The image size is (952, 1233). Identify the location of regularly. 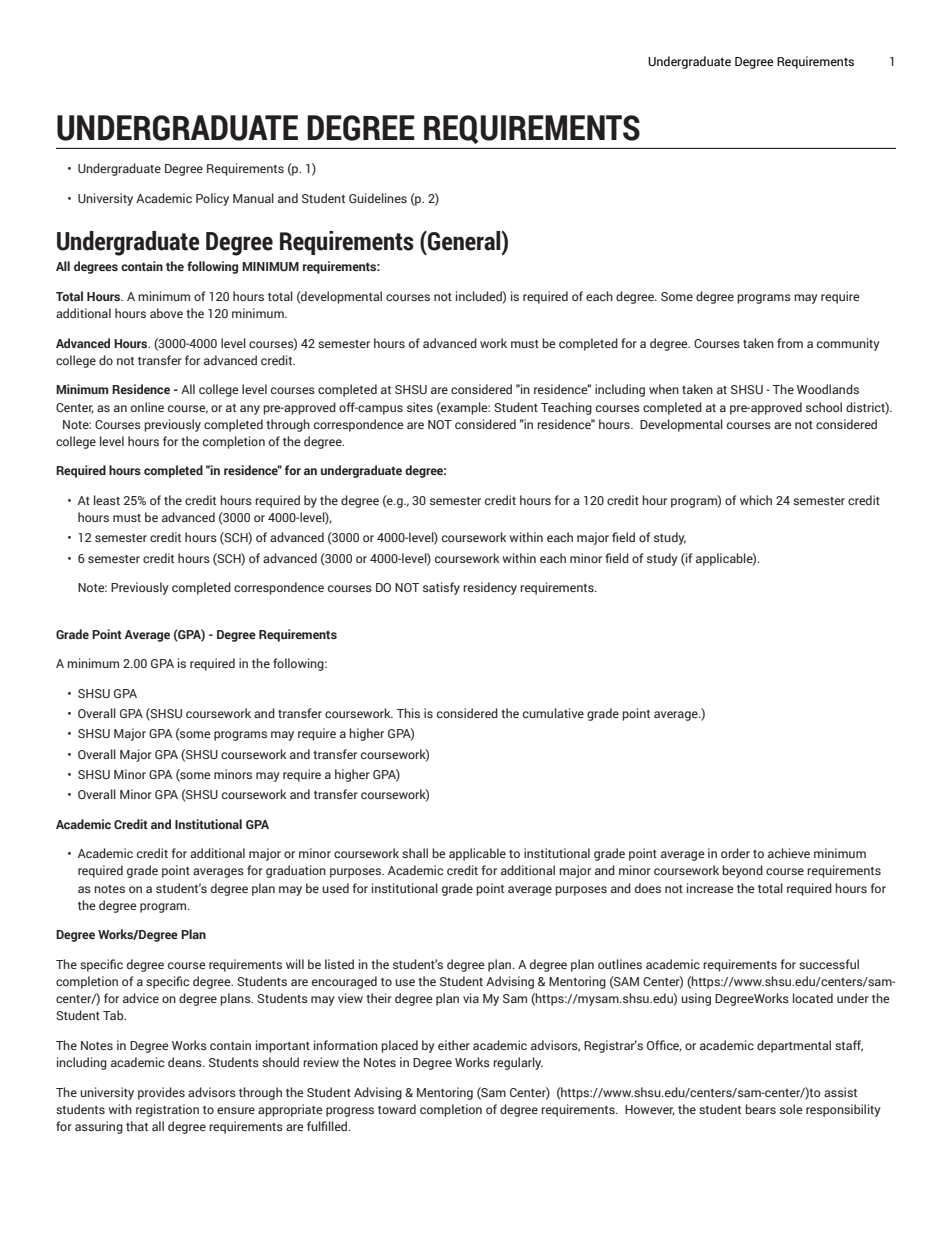
(518, 1063).
